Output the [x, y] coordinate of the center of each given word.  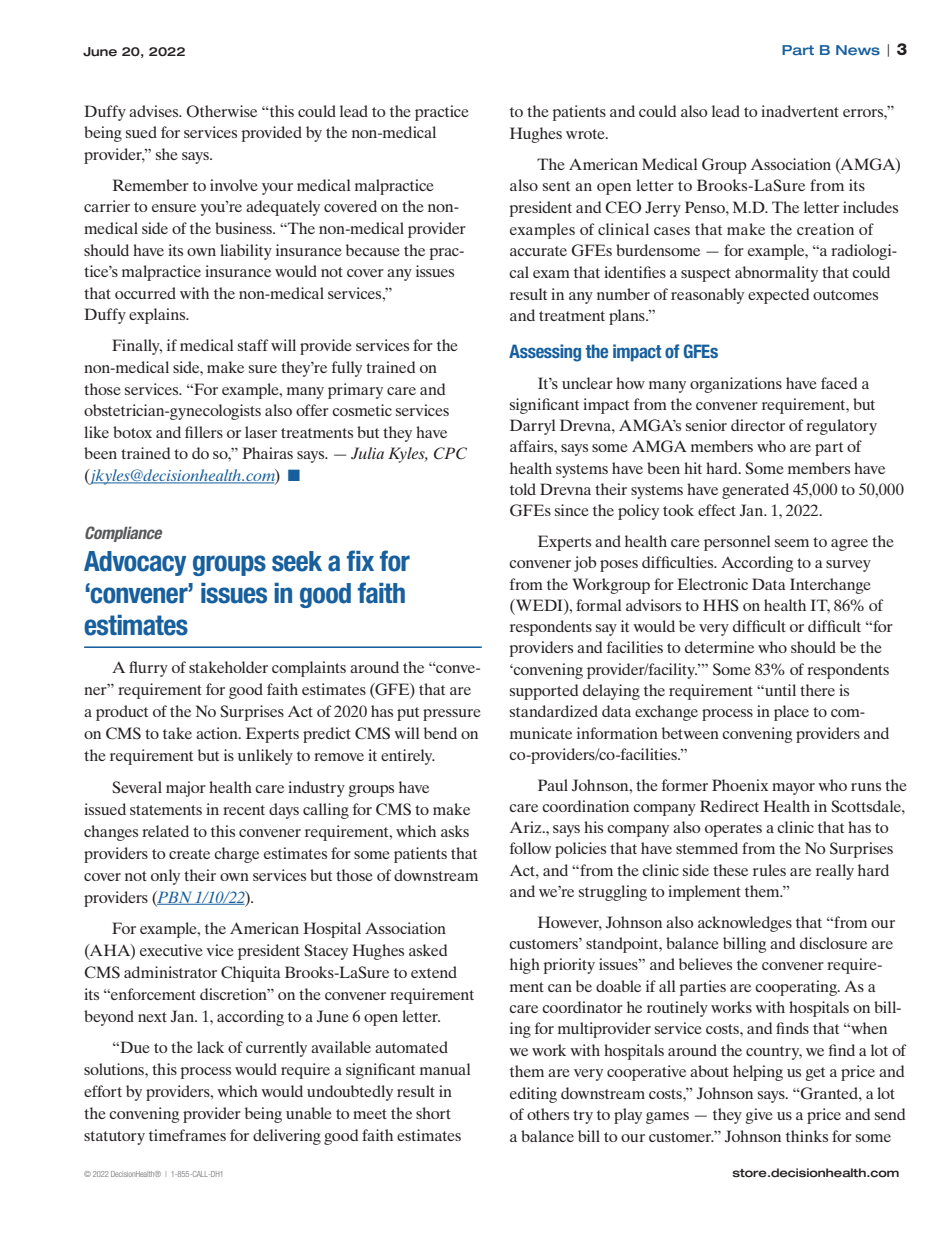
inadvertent [800, 111]
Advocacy [135, 563]
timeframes [187, 1135]
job [585, 564]
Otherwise [221, 111]
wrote [586, 134]
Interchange [830, 586]
